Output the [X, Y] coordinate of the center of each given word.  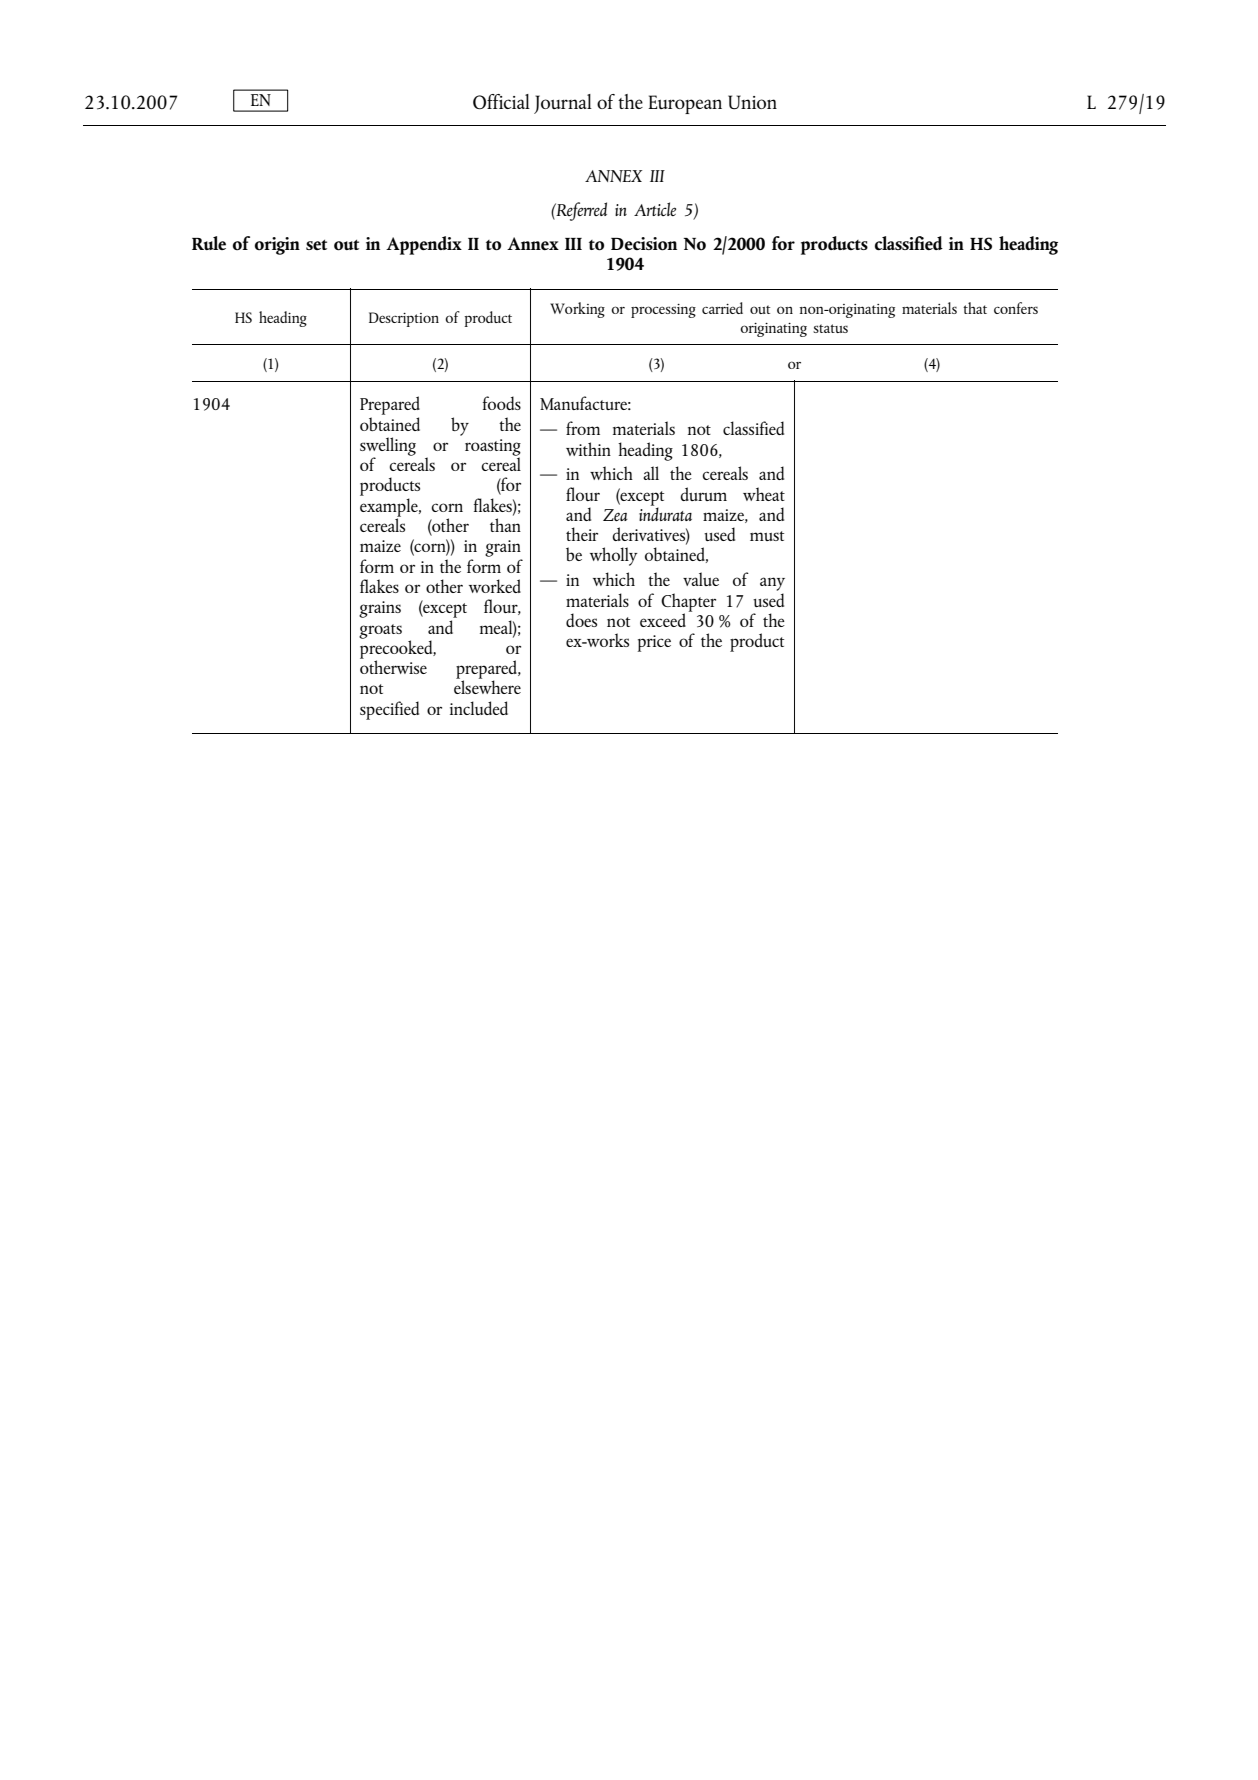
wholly [614, 556]
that [975, 308]
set [316, 245]
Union [752, 102]
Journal [563, 104]
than [505, 525]
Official [501, 101]
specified [389, 710]
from [583, 428]
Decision [644, 244]
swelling [388, 447]
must [767, 536]
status [830, 328]
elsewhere [487, 686]
